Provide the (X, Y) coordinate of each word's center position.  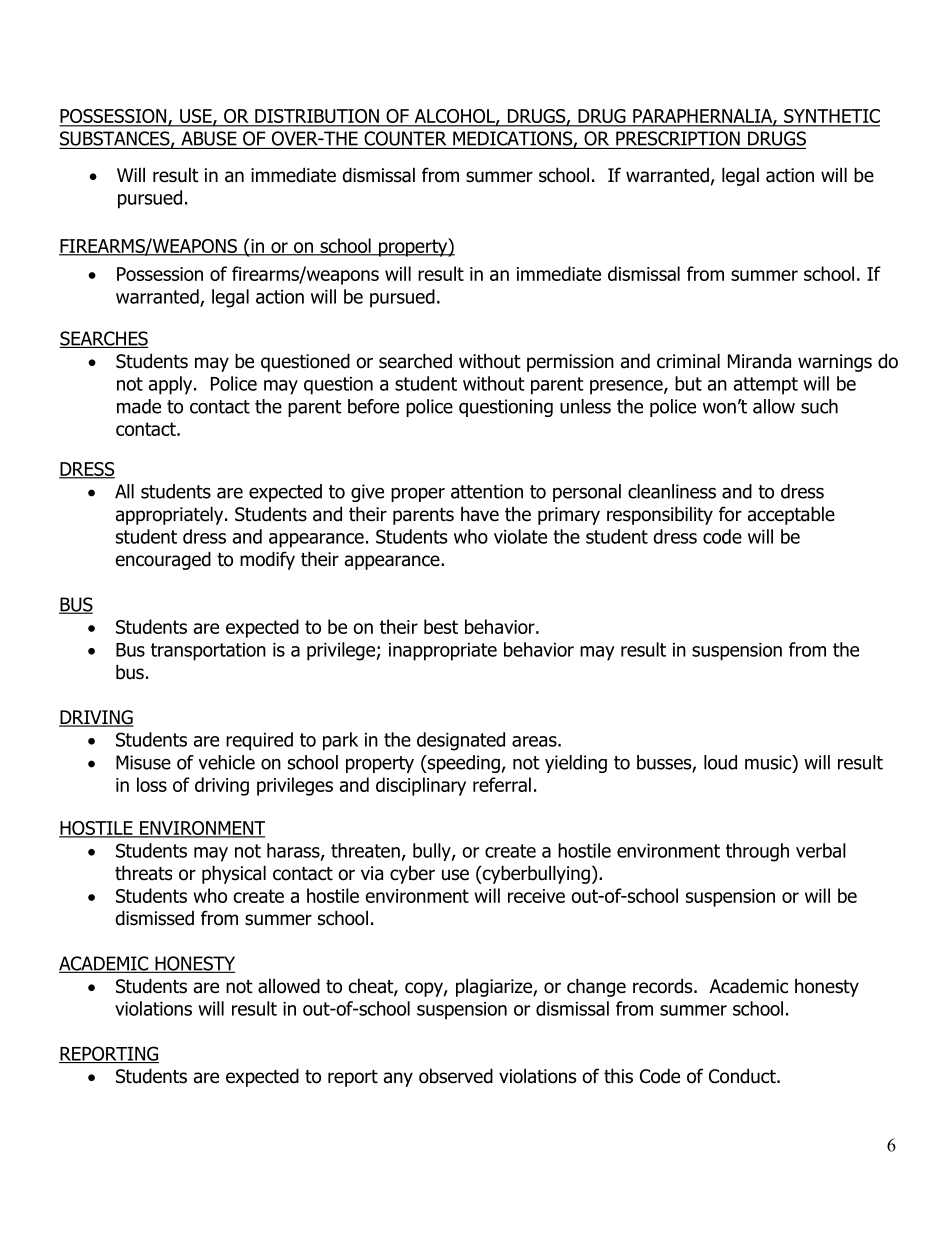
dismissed (154, 918)
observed (456, 1076)
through (757, 852)
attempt (766, 386)
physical (234, 874)
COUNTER (405, 138)
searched (415, 361)
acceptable (791, 515)
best (441, 626)
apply (172, 385)
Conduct (743, 1076)
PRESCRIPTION (678, 138)
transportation (208, 652)
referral (502, 784)
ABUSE (209, 138)
